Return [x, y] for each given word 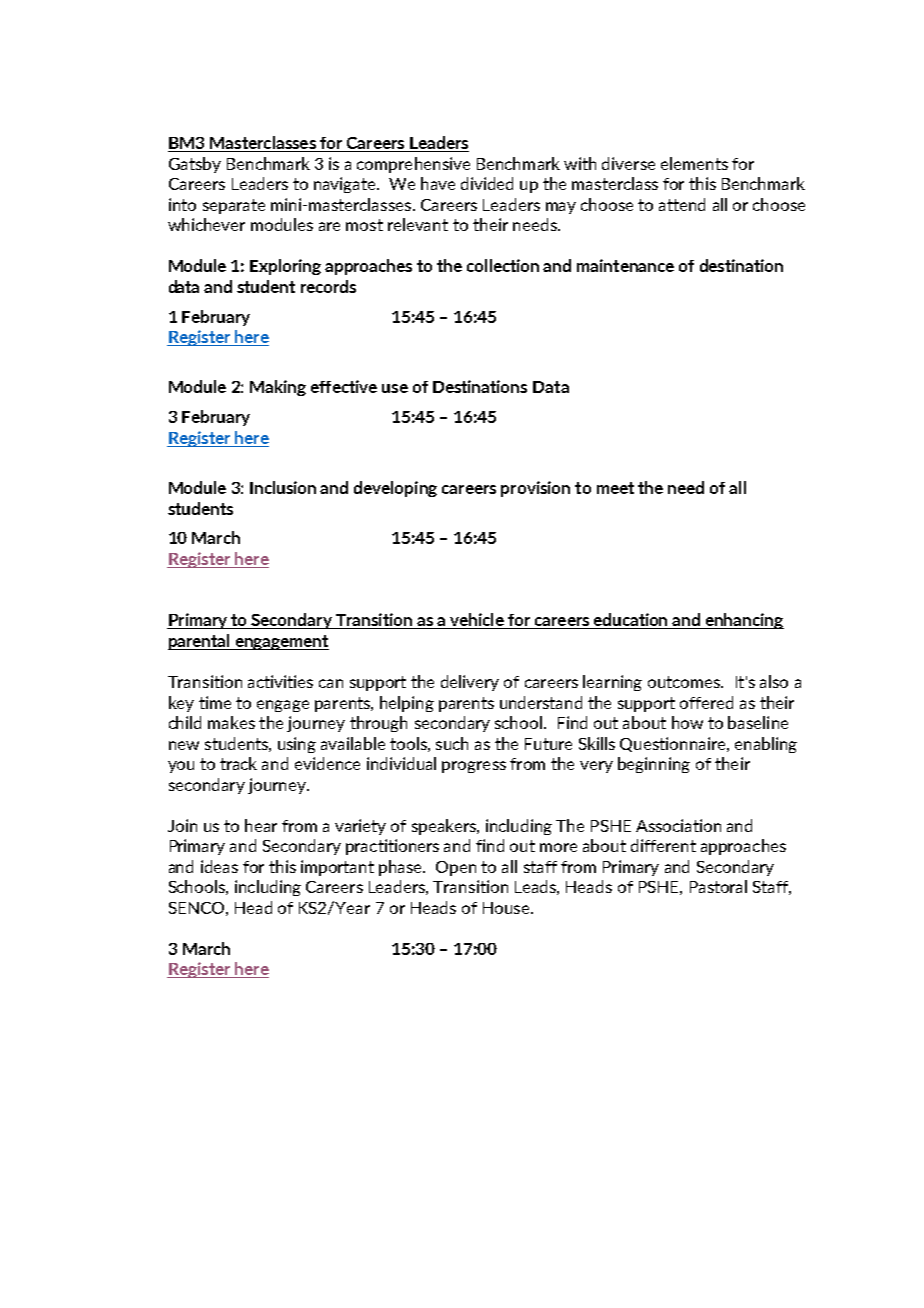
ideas [219, 866]
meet [615, 488]
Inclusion [283, 487]
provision [535, 489]
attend [682, 204]
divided [487, 183]
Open [456, 868]
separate [234, 206]
